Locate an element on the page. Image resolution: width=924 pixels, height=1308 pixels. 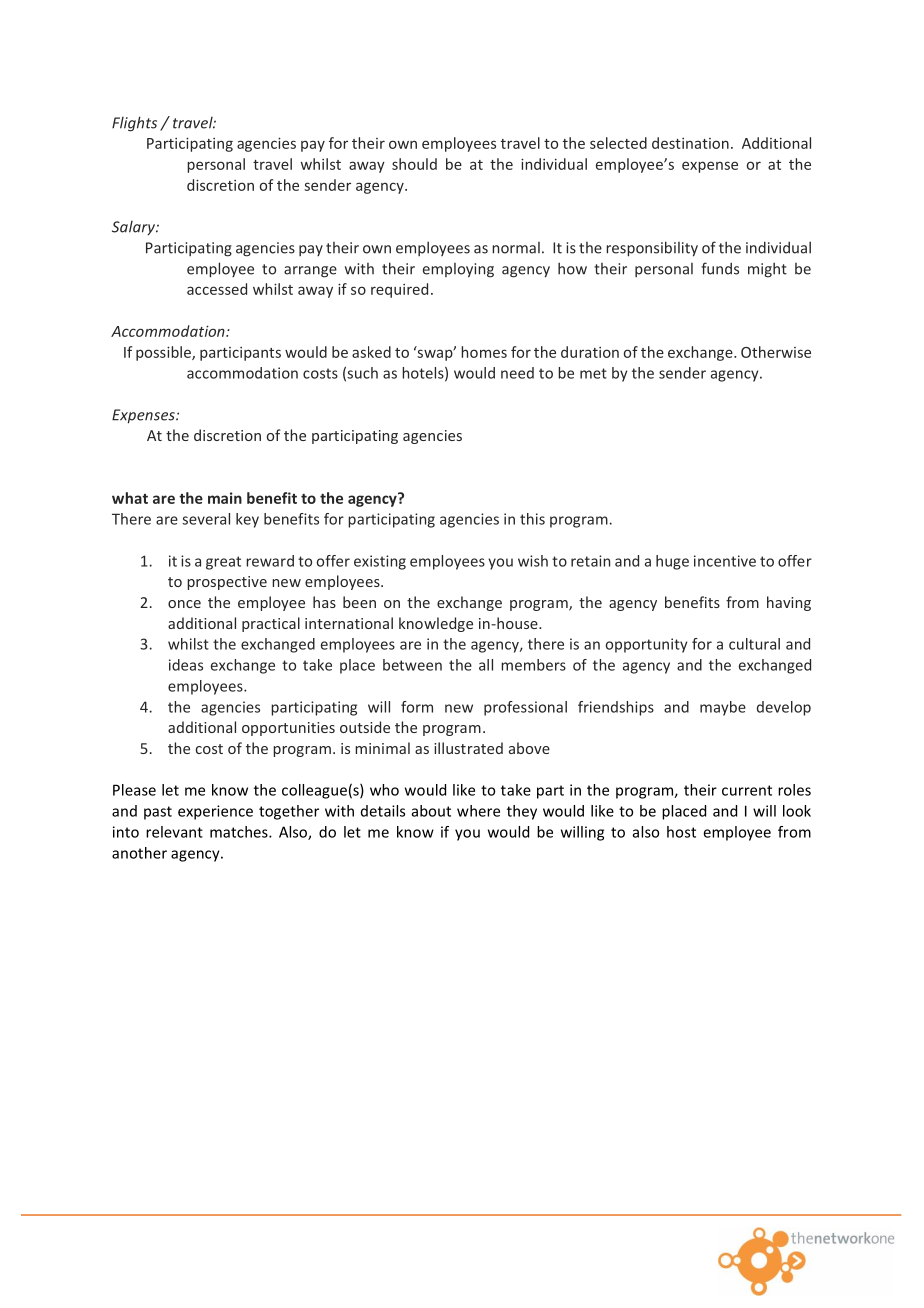
main is located at coordinates (225, 498).
